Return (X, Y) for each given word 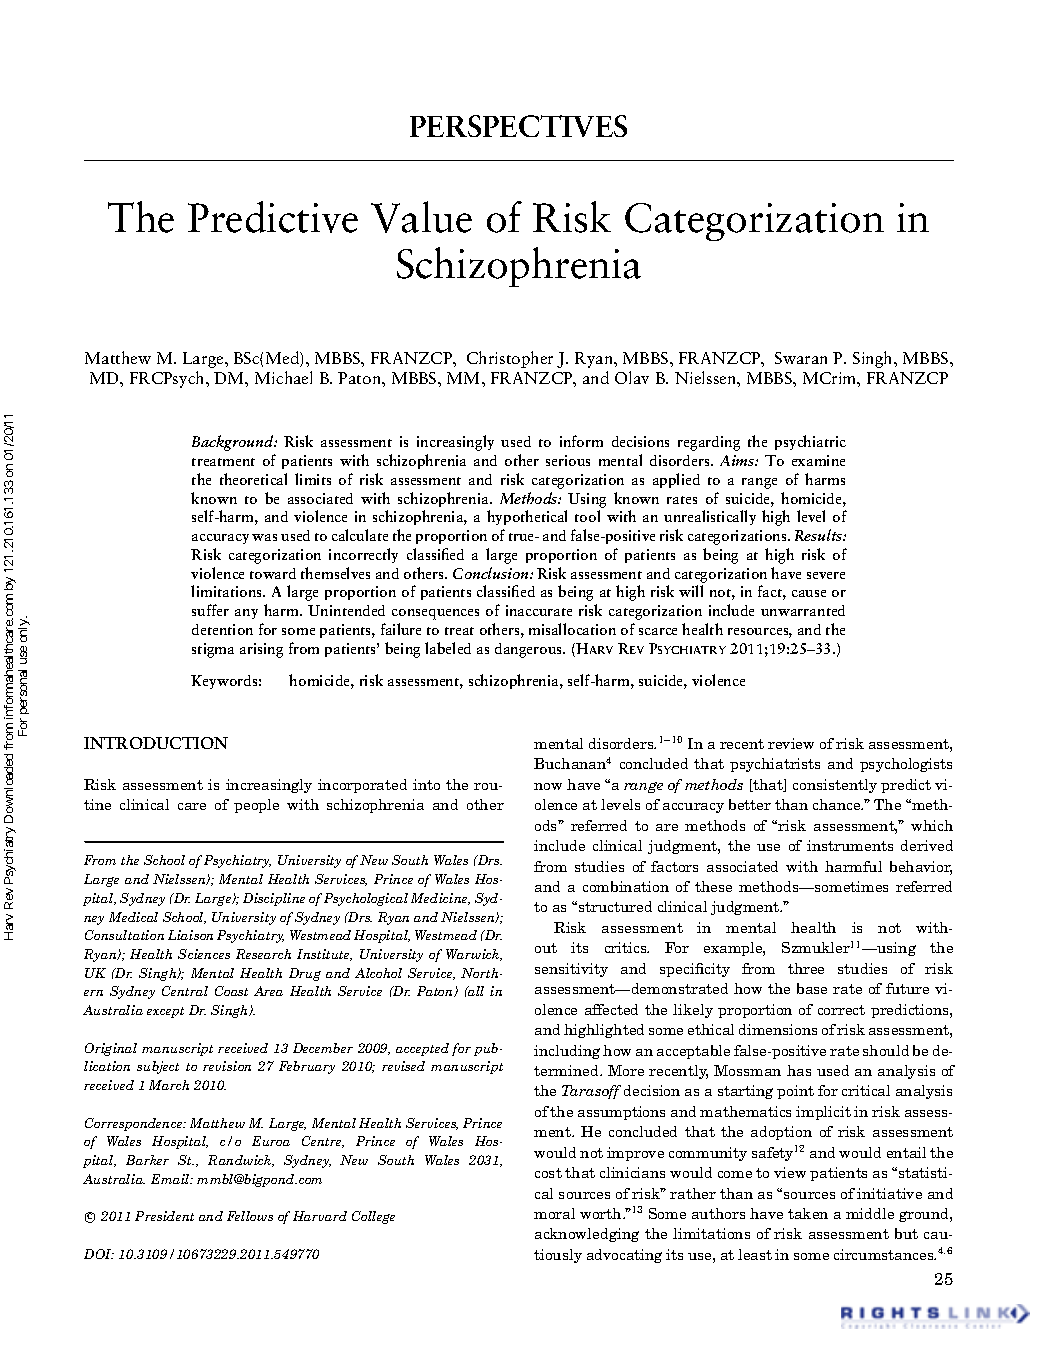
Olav (632, 377)
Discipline (274, 899)
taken (808, 1213)
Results (819, 535)
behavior (921, 868)
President (164, 1216)
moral (554, 1213)
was (264, 537)
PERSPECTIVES (518, 126)
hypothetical (527, 517)
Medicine (440, 899)
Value (421, 217)
